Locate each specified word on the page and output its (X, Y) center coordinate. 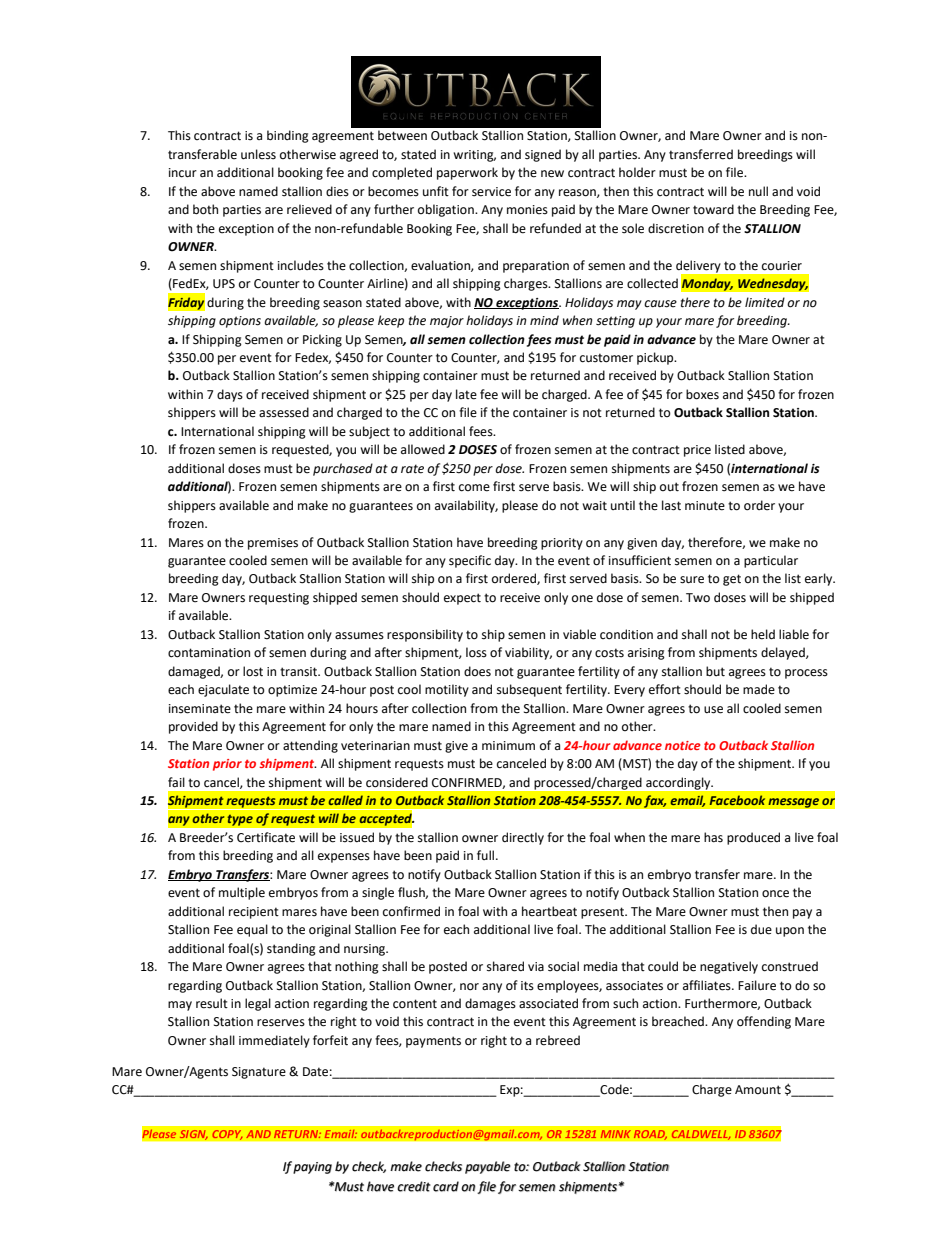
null (758, 191)
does (477, 671)
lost (253, 671)
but (715, 671)
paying (312, 1168)
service (491, 192)
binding (288, 136)
